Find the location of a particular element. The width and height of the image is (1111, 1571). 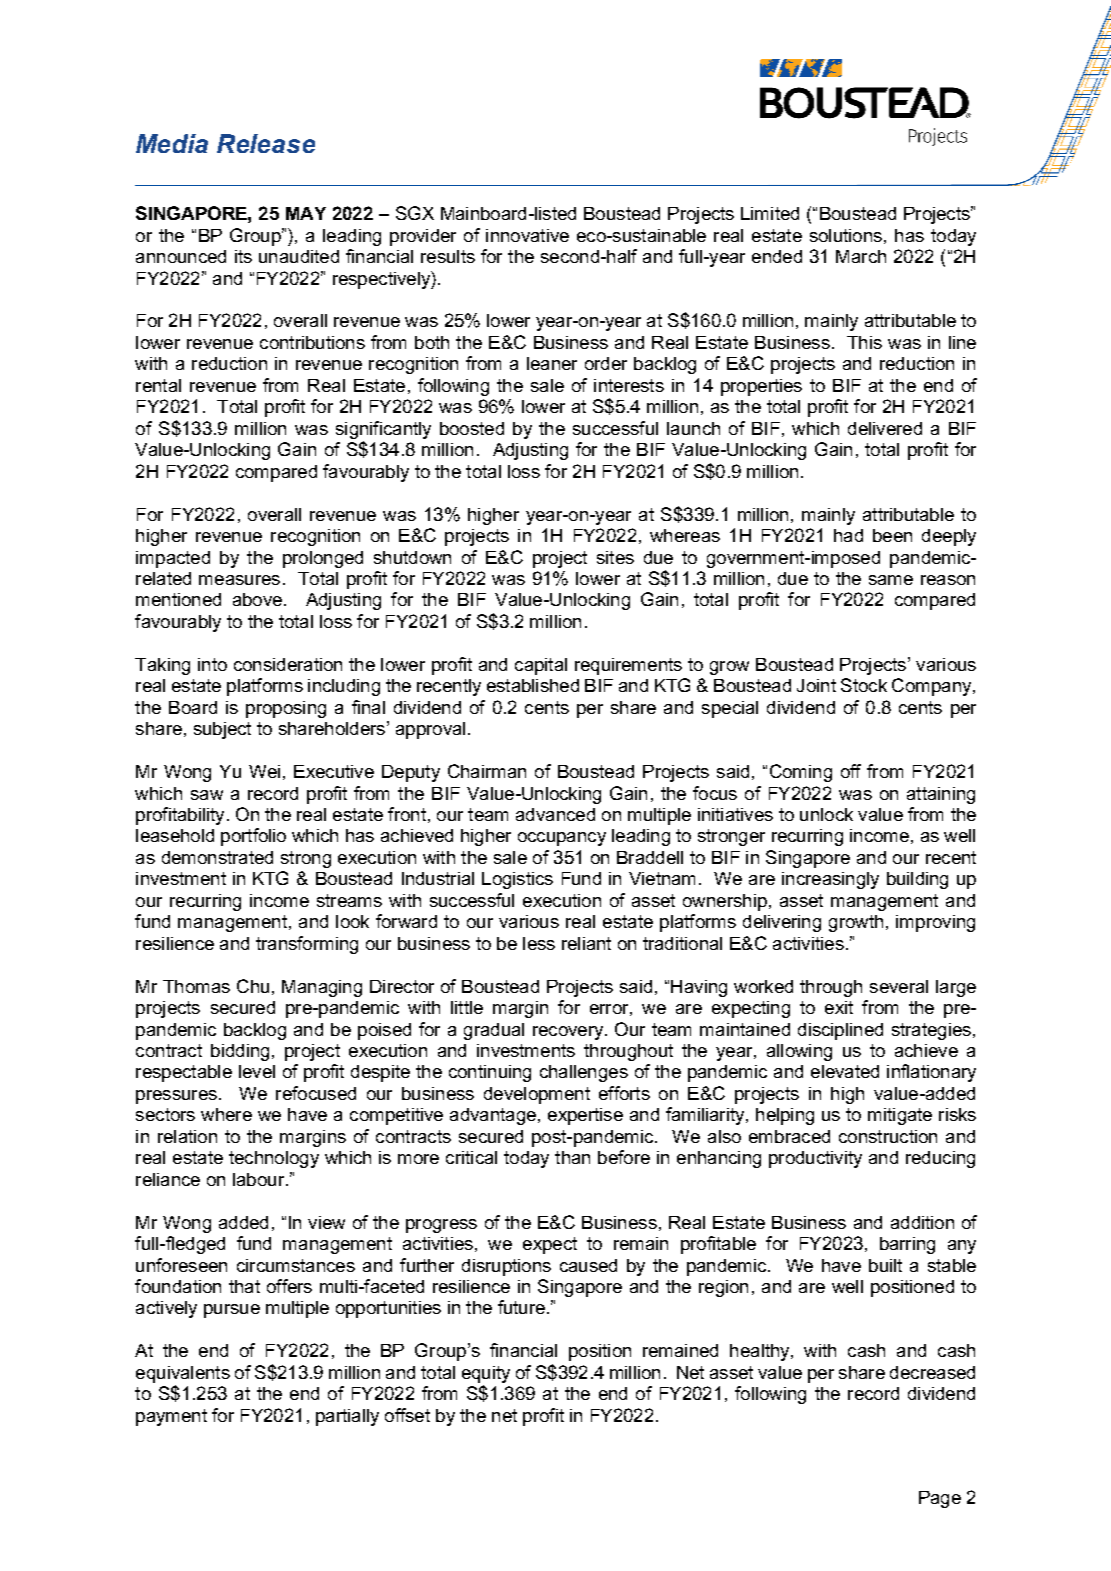

portfolio is located at coordinates (253, 837).
